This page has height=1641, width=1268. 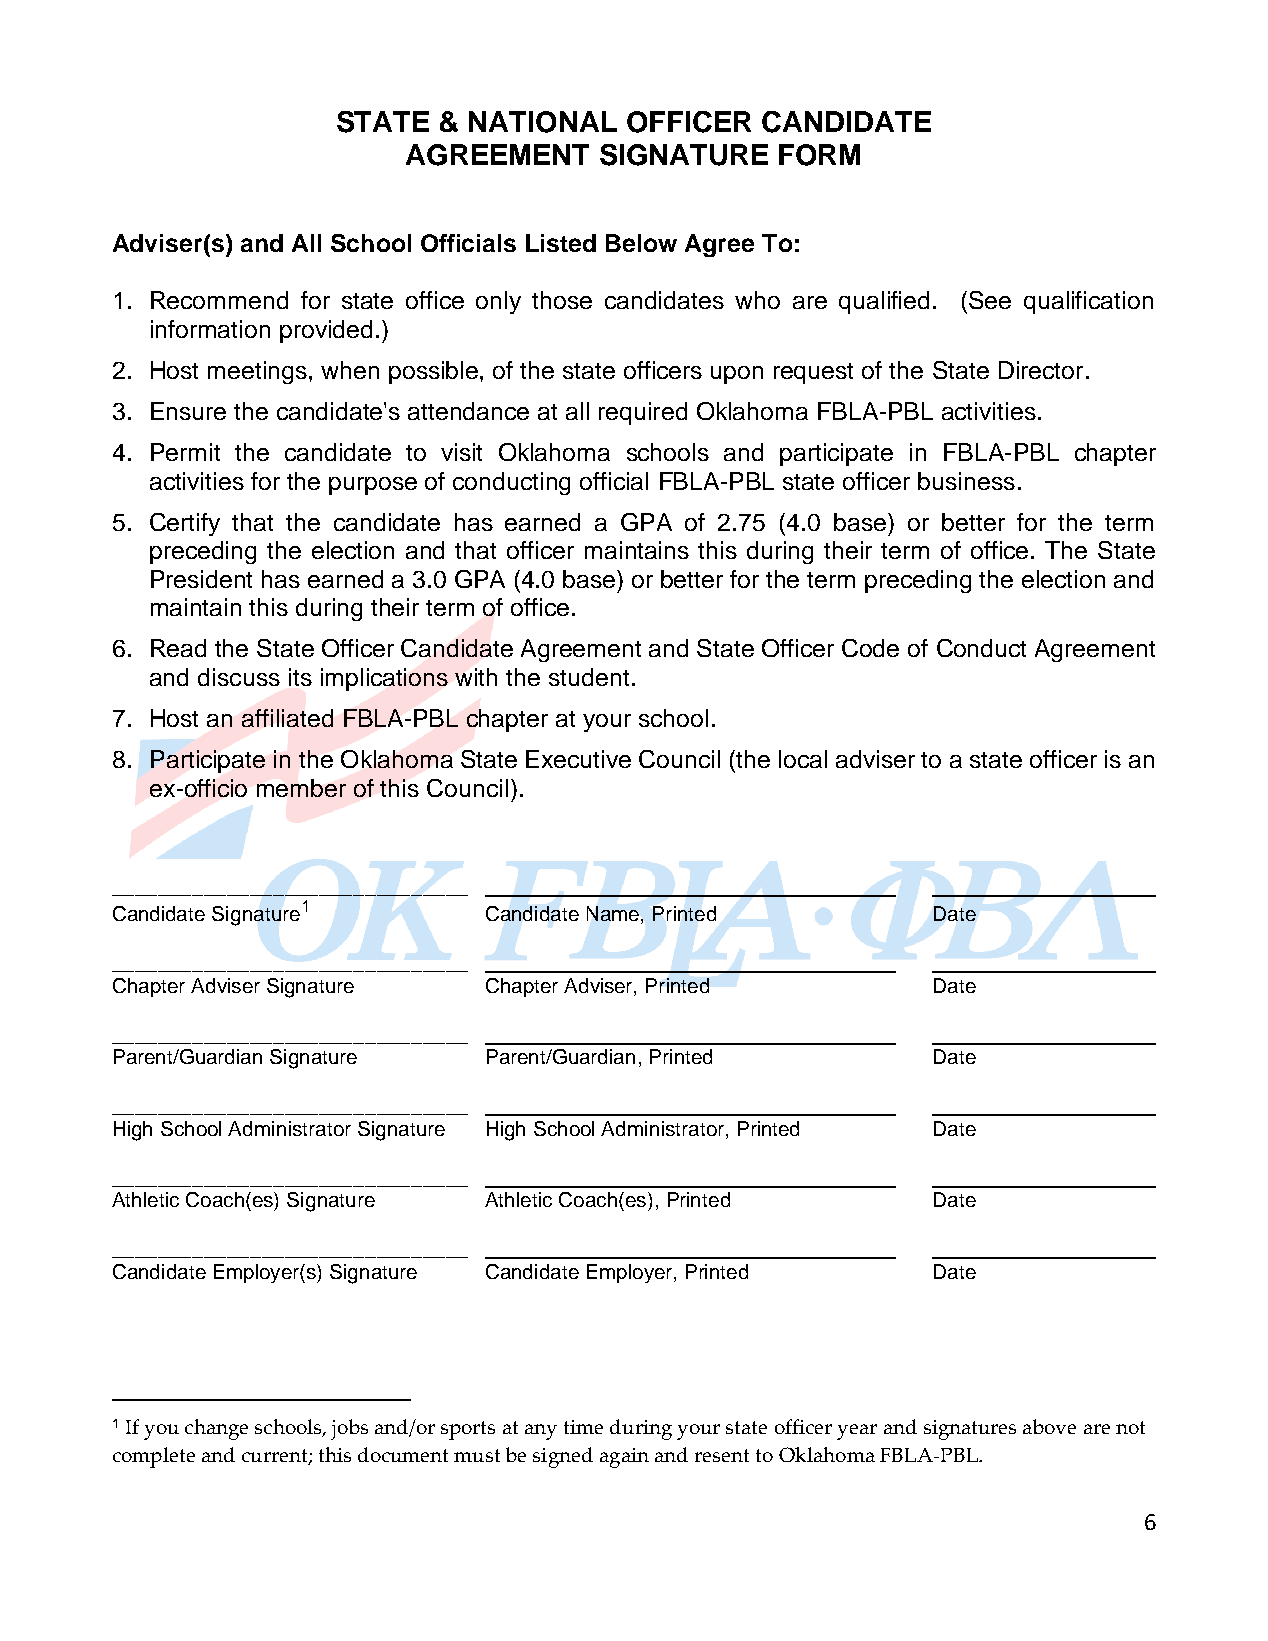 I want to click on business, so click(x=966, y=481).
